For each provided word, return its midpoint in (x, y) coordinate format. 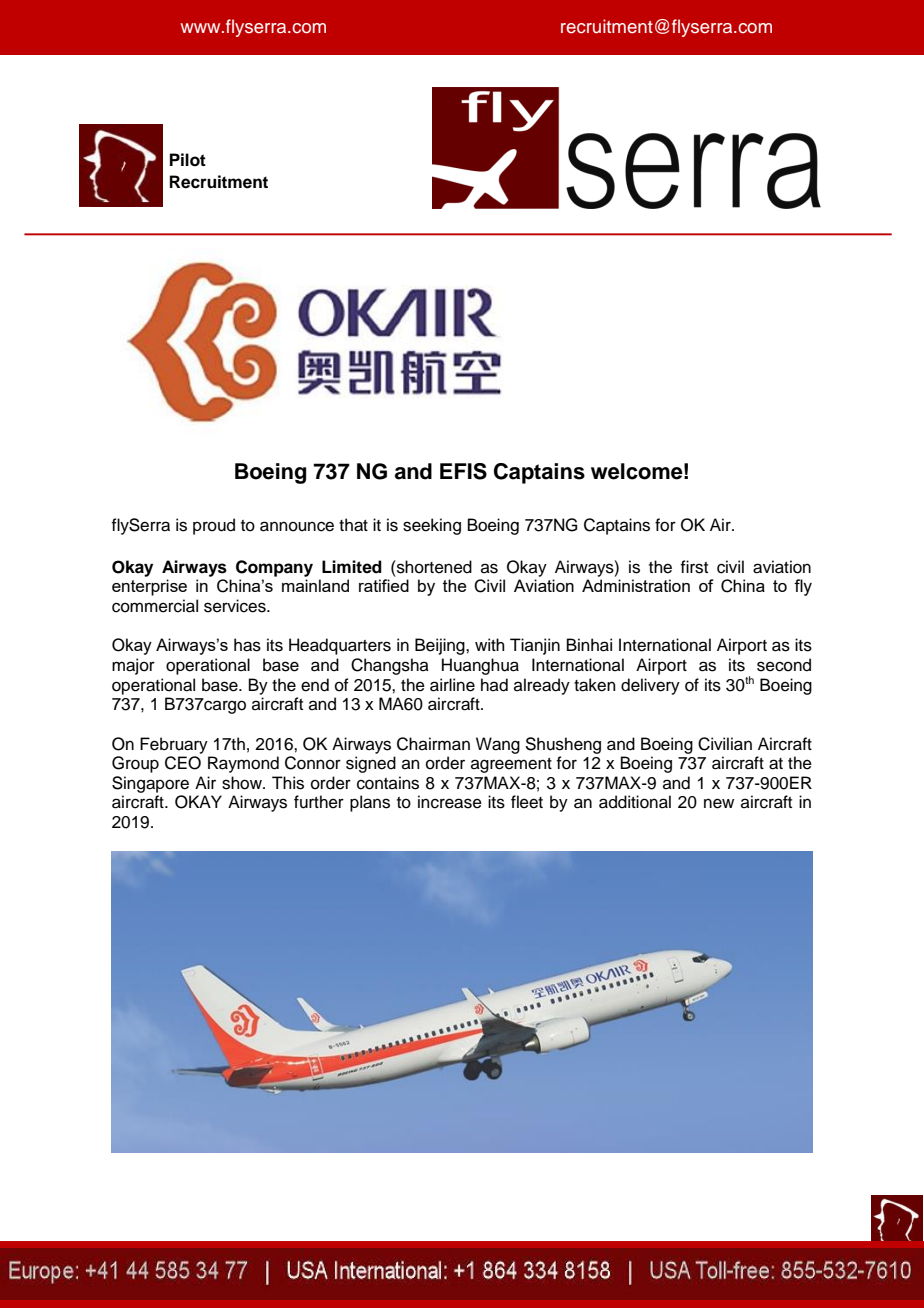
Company (274, 568)
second (784, 665)
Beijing (441, 646)
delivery (650, 686)
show (243, 783)
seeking (432, 526)
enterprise (149, 587)
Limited (352, 567)
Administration (636, 585)
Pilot (188, 160)
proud (214, 526)
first (694, 567)
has (247, 645)
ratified (384, 585)
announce (297, 526)
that (353, 525)
